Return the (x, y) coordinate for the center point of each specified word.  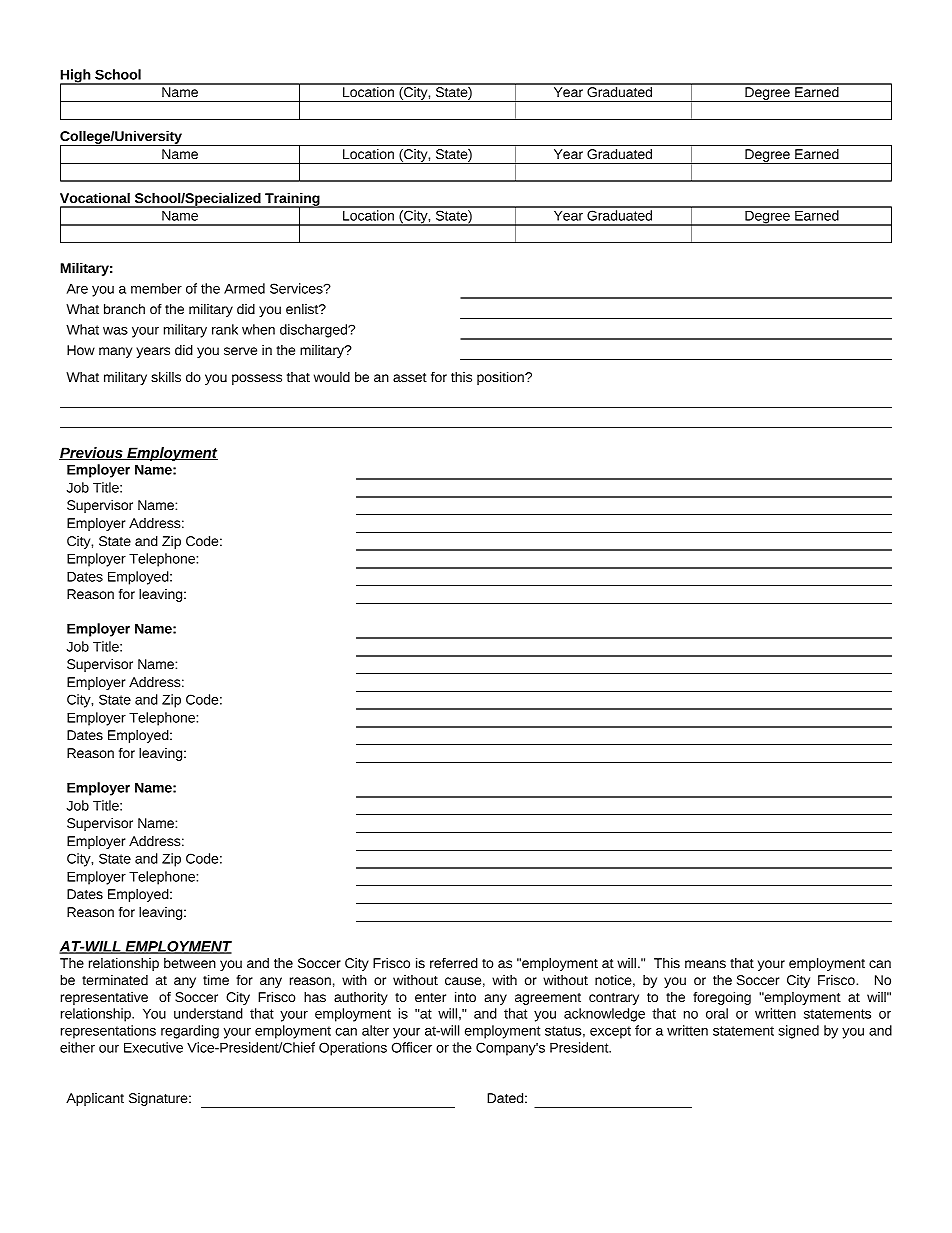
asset (410, 377)
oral (717, 1013)
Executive (153, 1047)
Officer (412, 1047)
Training (292, 200)
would (332, 377)
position (501, 378)
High (76, 77)
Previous (92, 453)
